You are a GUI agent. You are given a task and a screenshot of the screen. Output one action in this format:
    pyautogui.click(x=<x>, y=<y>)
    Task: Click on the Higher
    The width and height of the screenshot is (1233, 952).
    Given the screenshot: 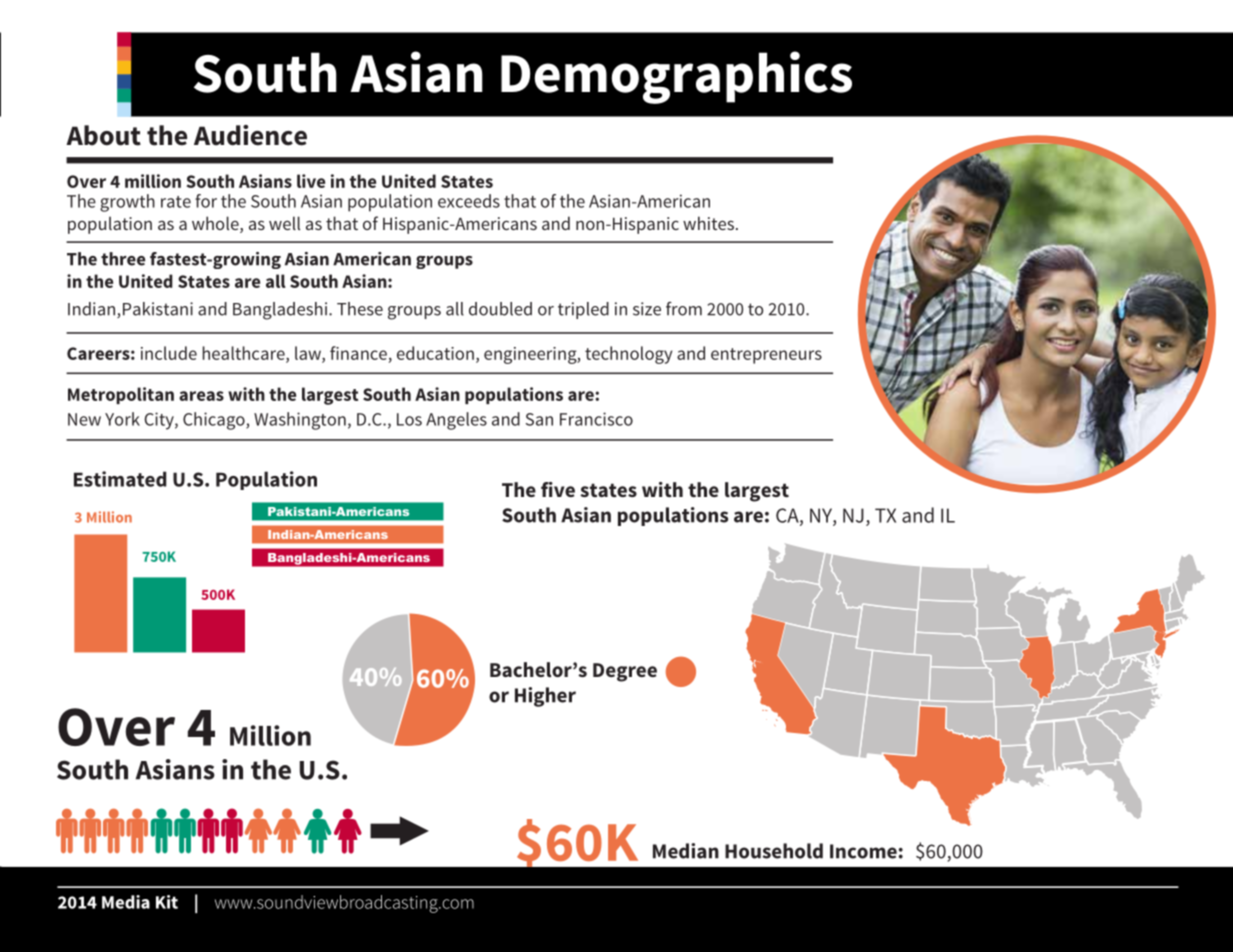 What is the action you would take?
    pyautogui.click(x=545, y=697)
